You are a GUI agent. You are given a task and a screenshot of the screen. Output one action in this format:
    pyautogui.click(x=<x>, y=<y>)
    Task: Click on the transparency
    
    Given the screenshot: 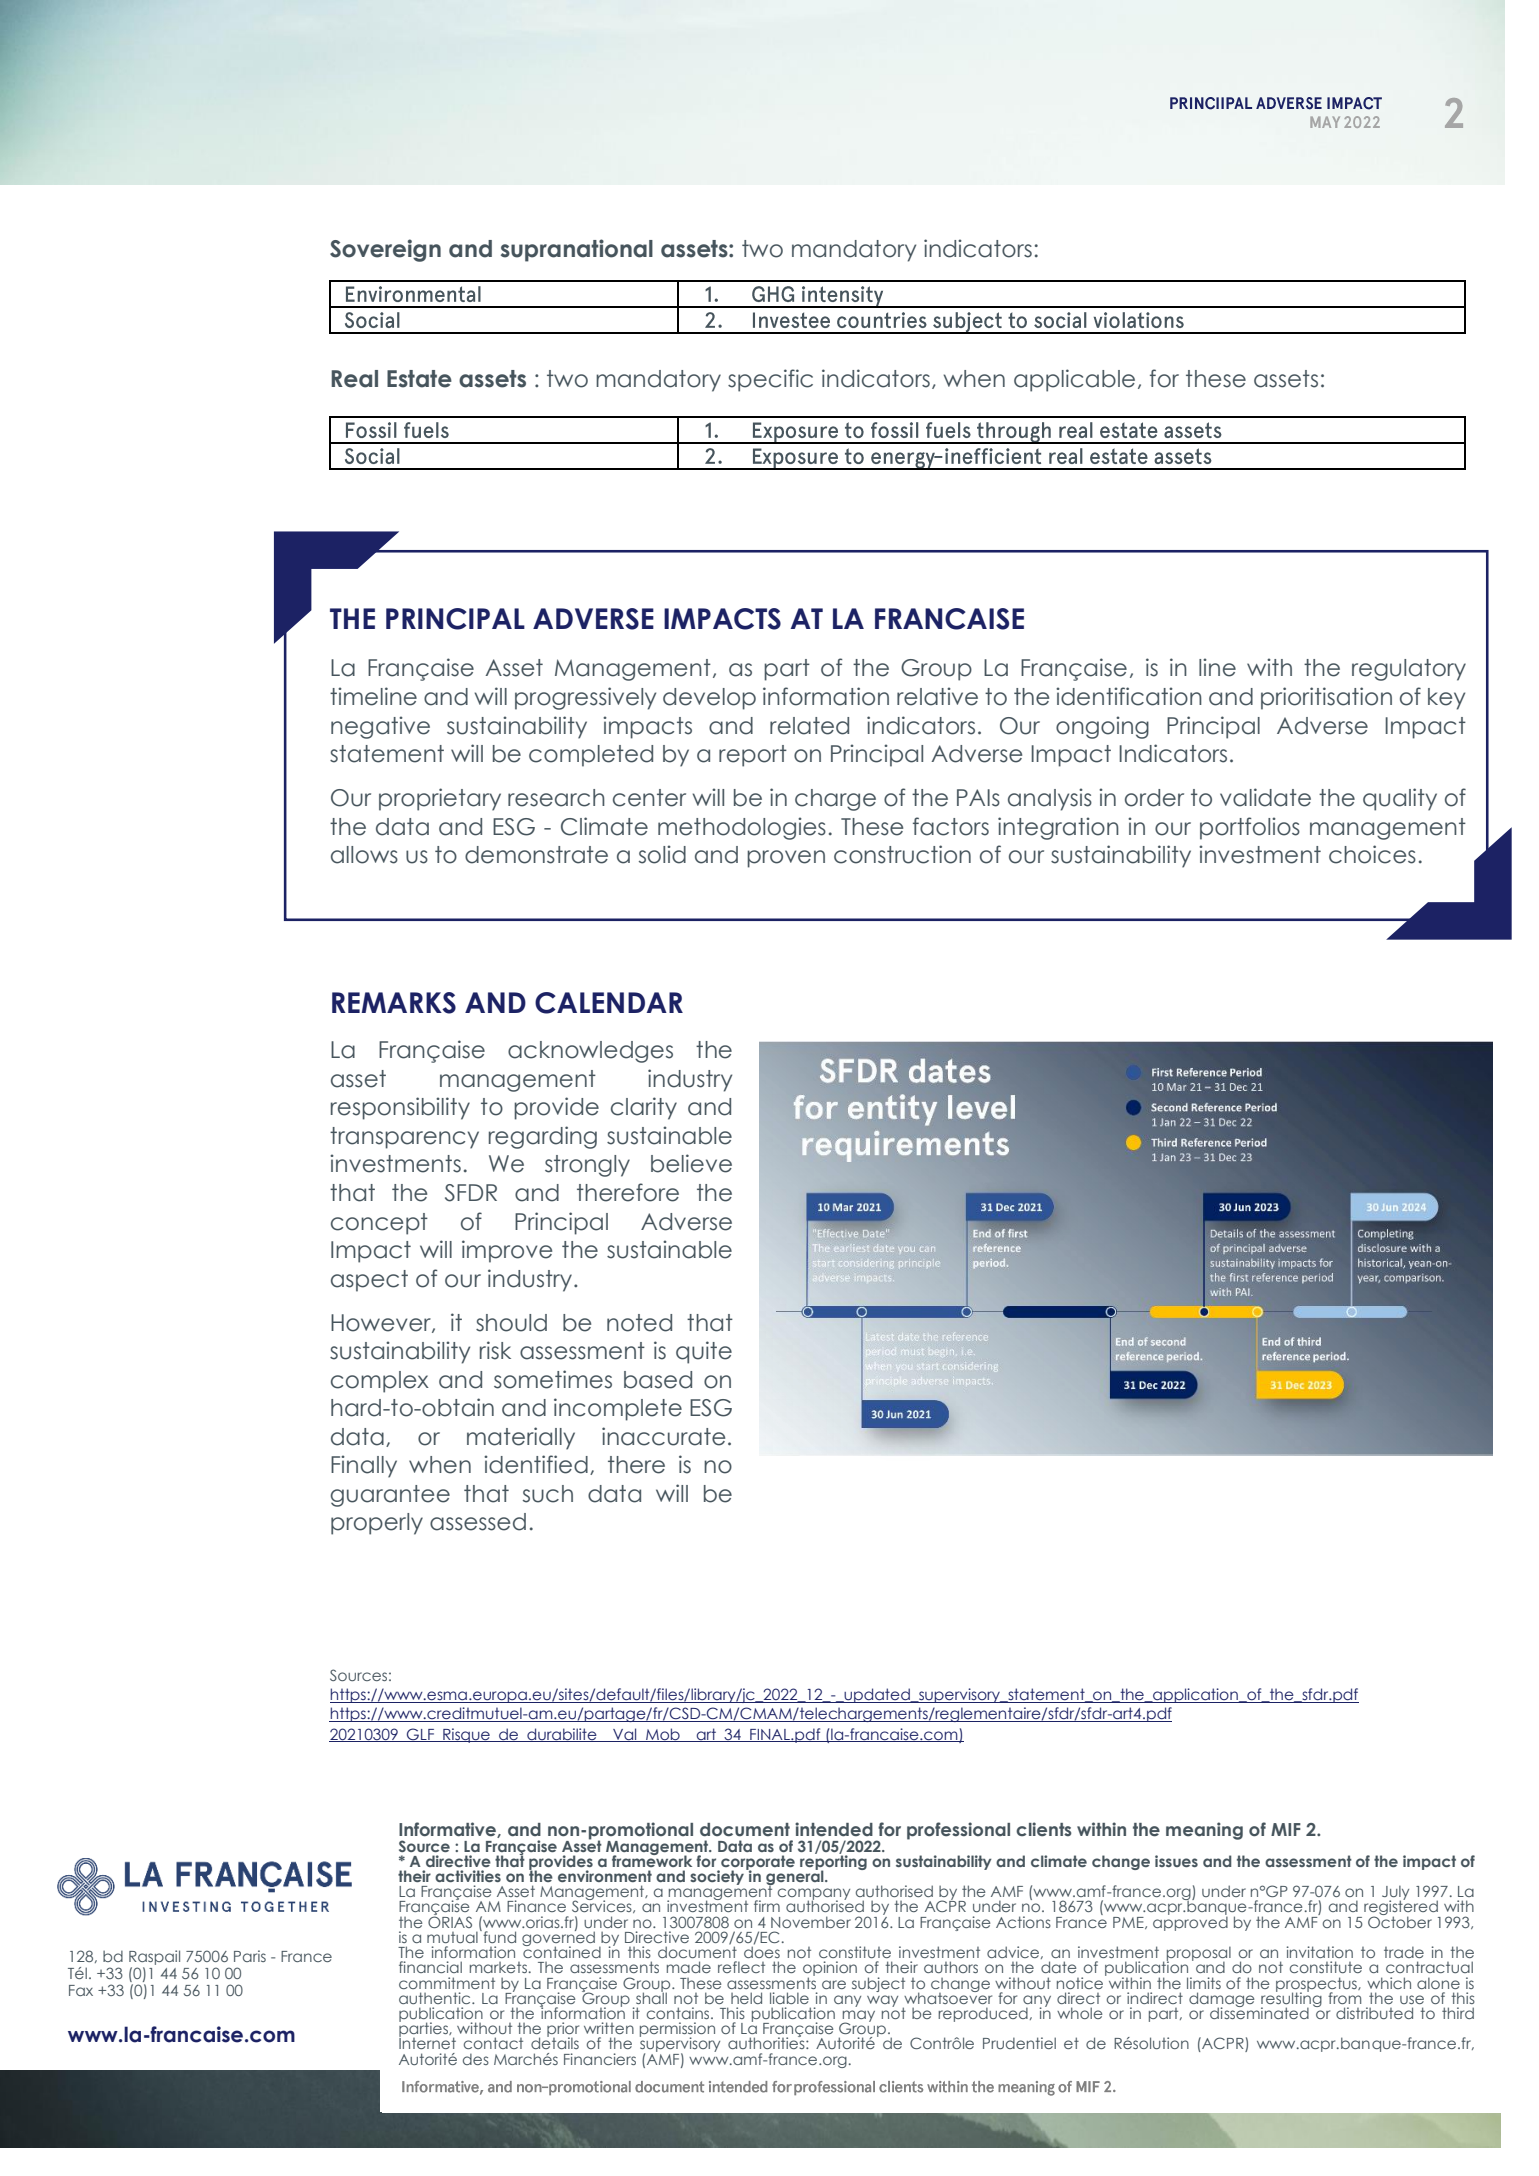 What is the action you would take?
    pyautogui.click(x=404, y=1138)
